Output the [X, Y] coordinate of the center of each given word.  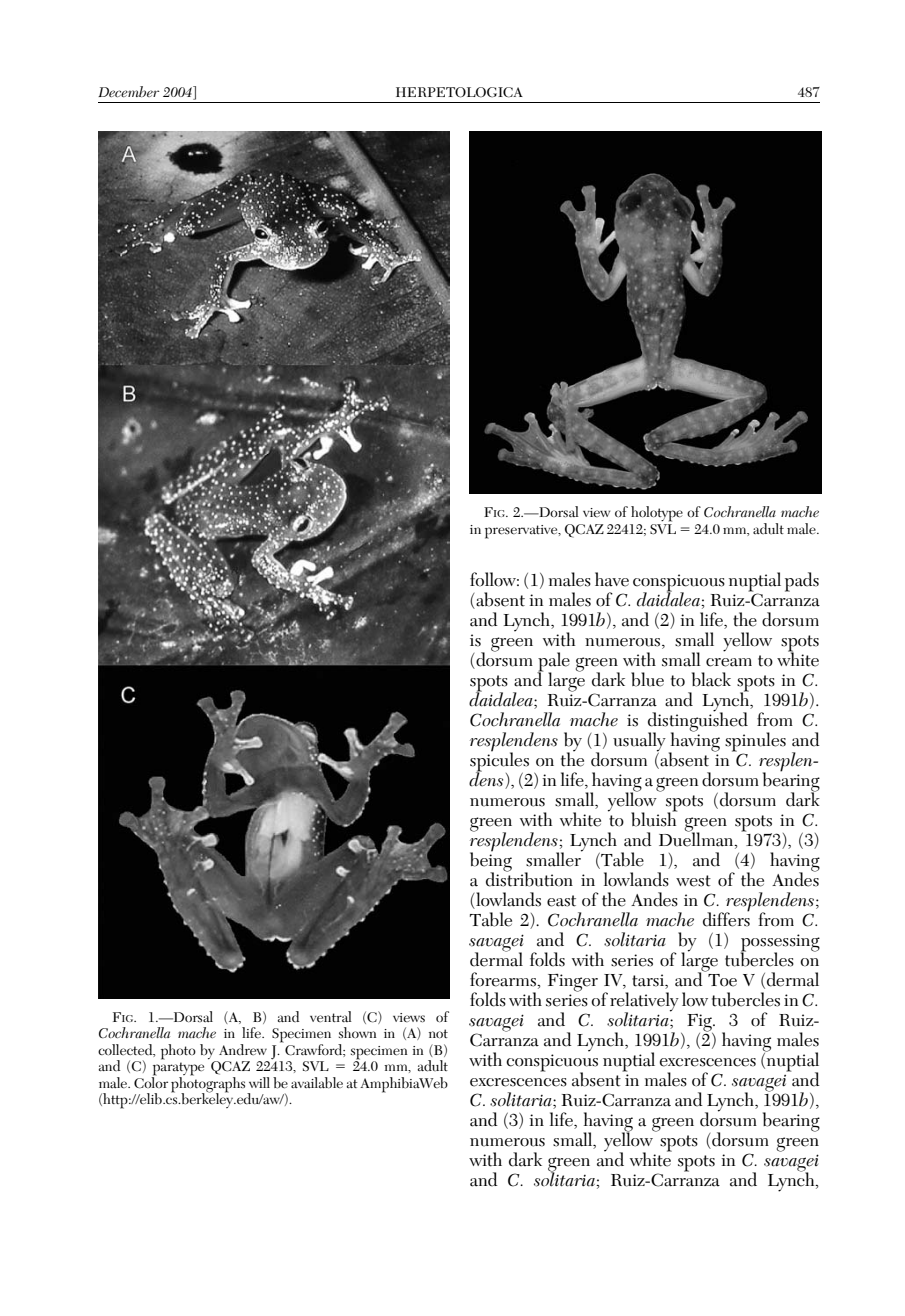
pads [802, 582]
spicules [499, 762]
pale [553, 662]
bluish [654, 818]
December [129, 91]
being [491, 862]
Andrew [243, 1050]
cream [729, 662]
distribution [529, 878]
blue [647, 679]
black [711, 679]
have [612, 579]
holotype [657, 514]
